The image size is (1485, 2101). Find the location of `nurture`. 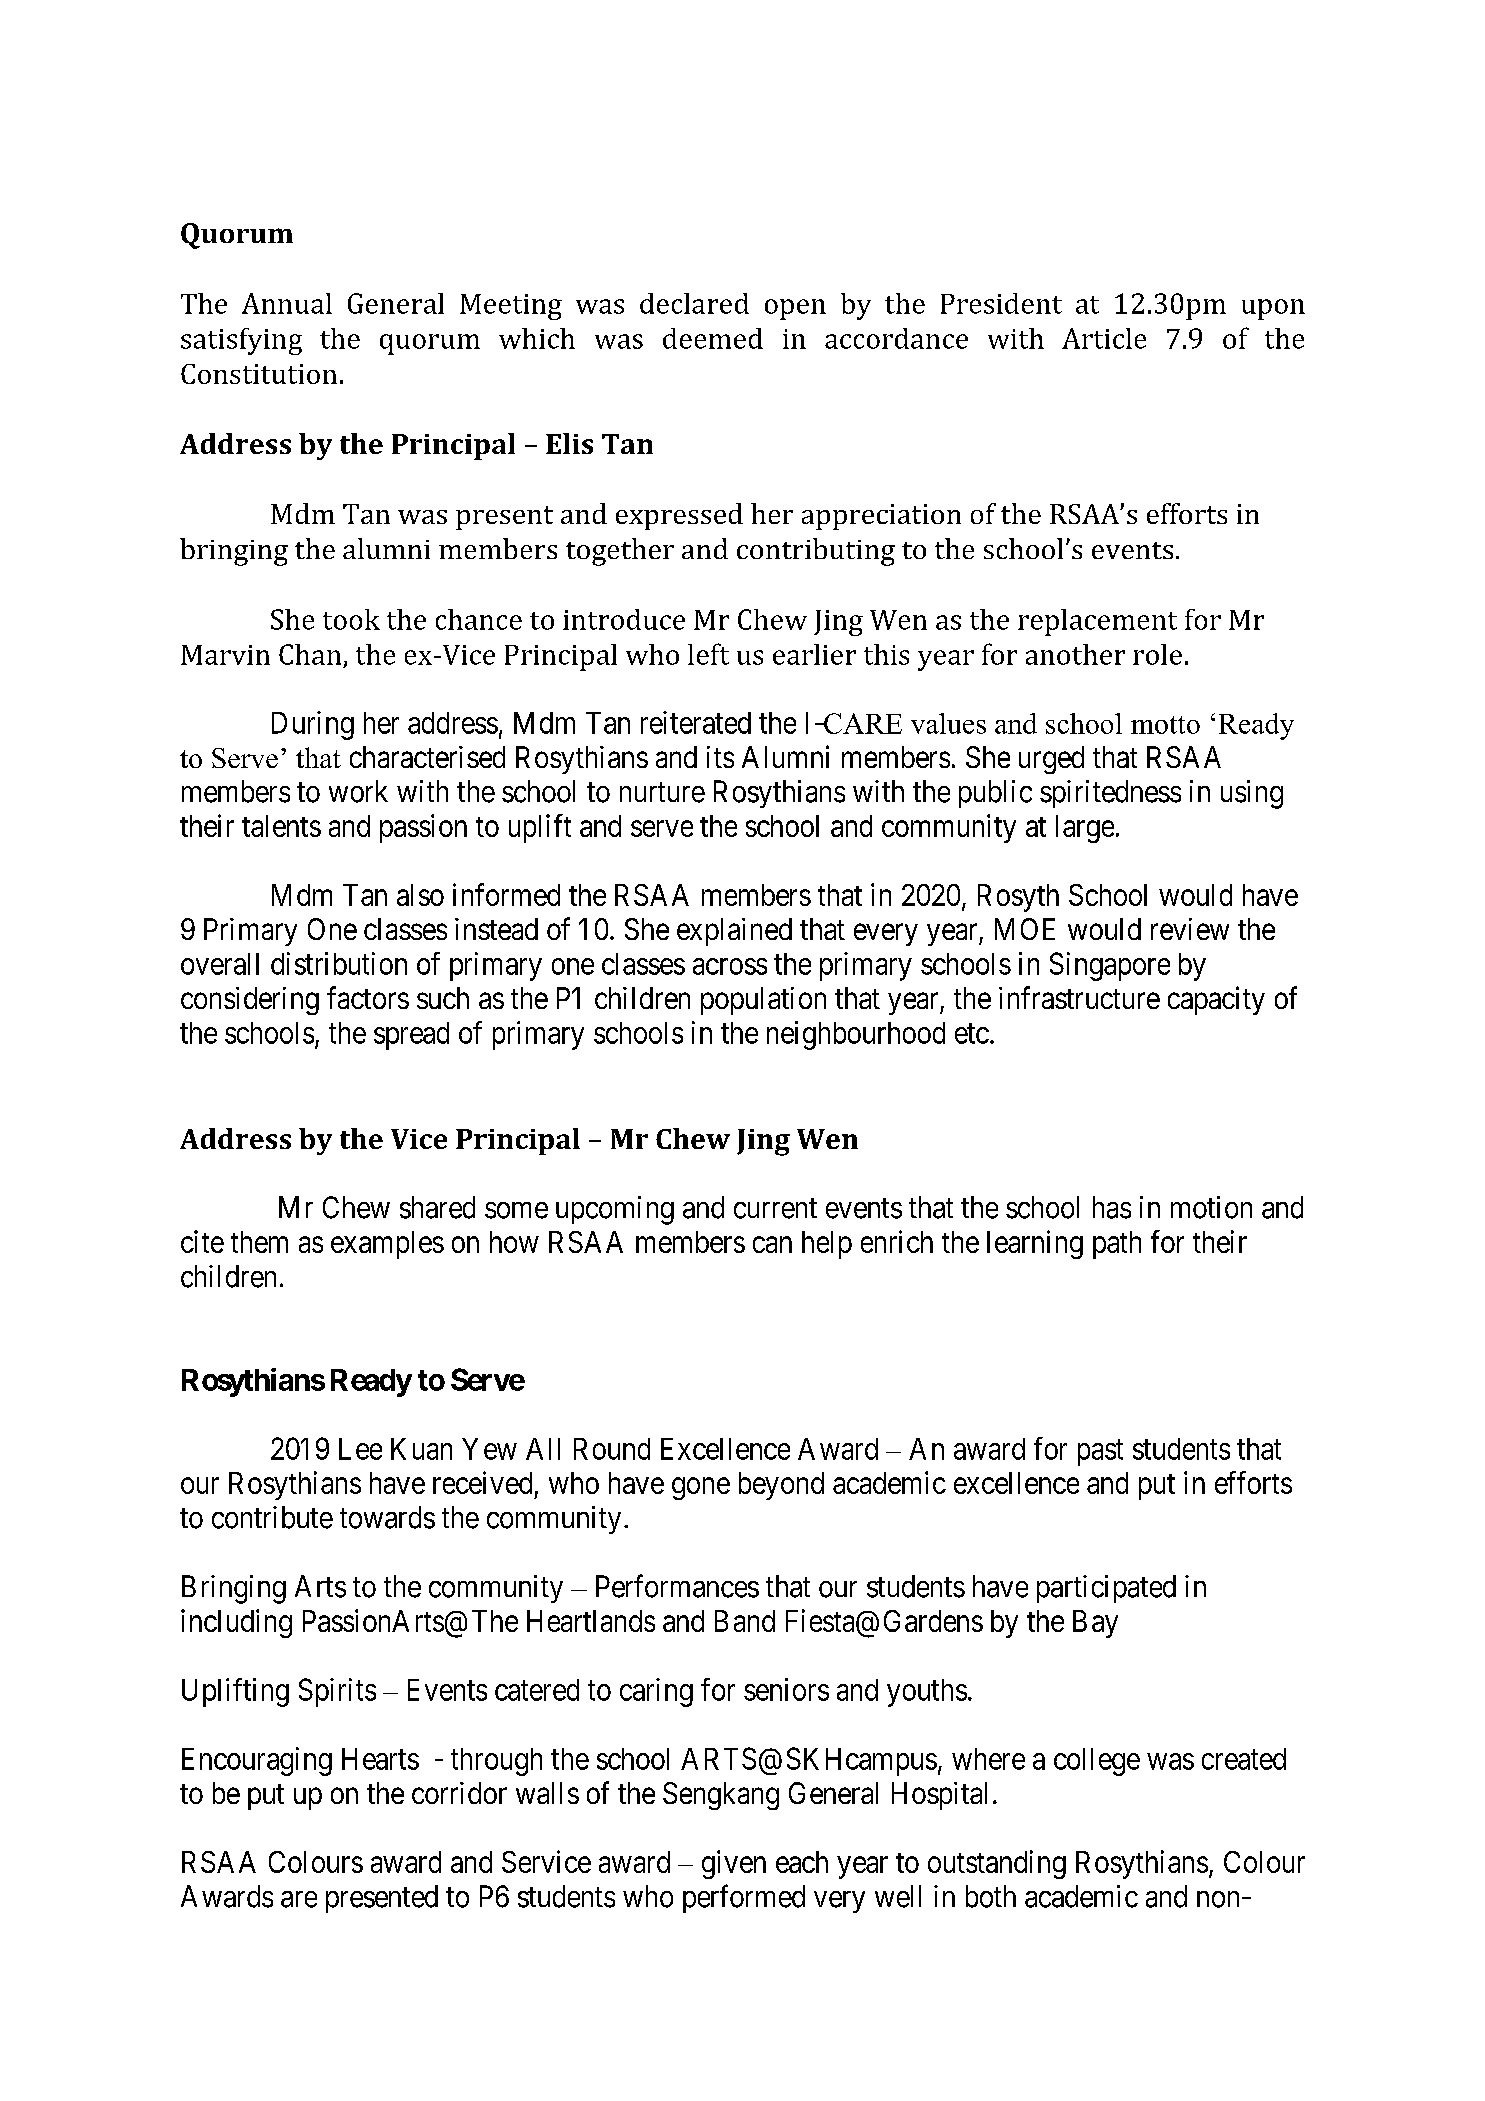

nurture is located at coordinates (662, 793).
